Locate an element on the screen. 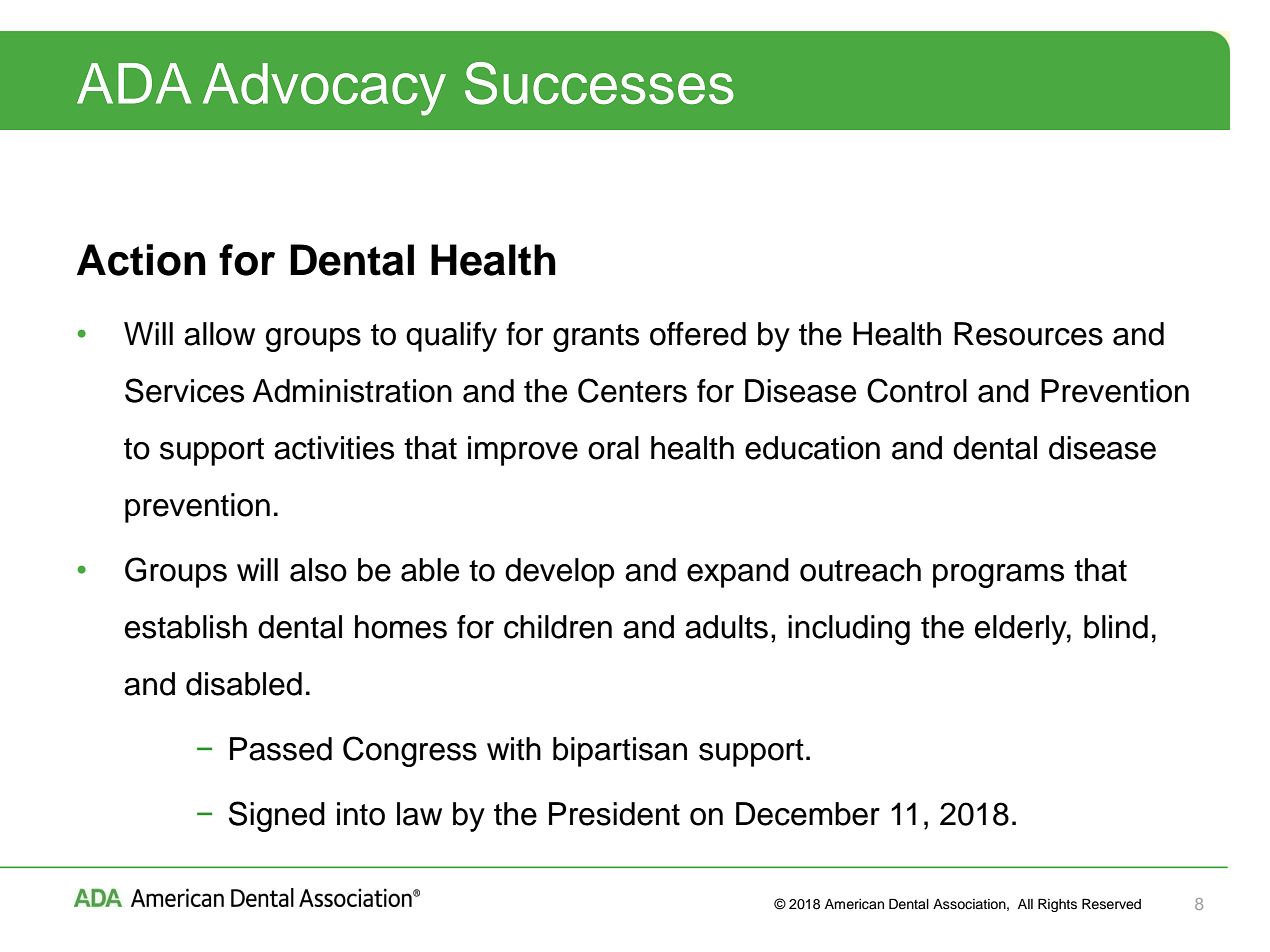 This screenshot has width=1270, height=952. Successes is located at coordinates (599, 83).
